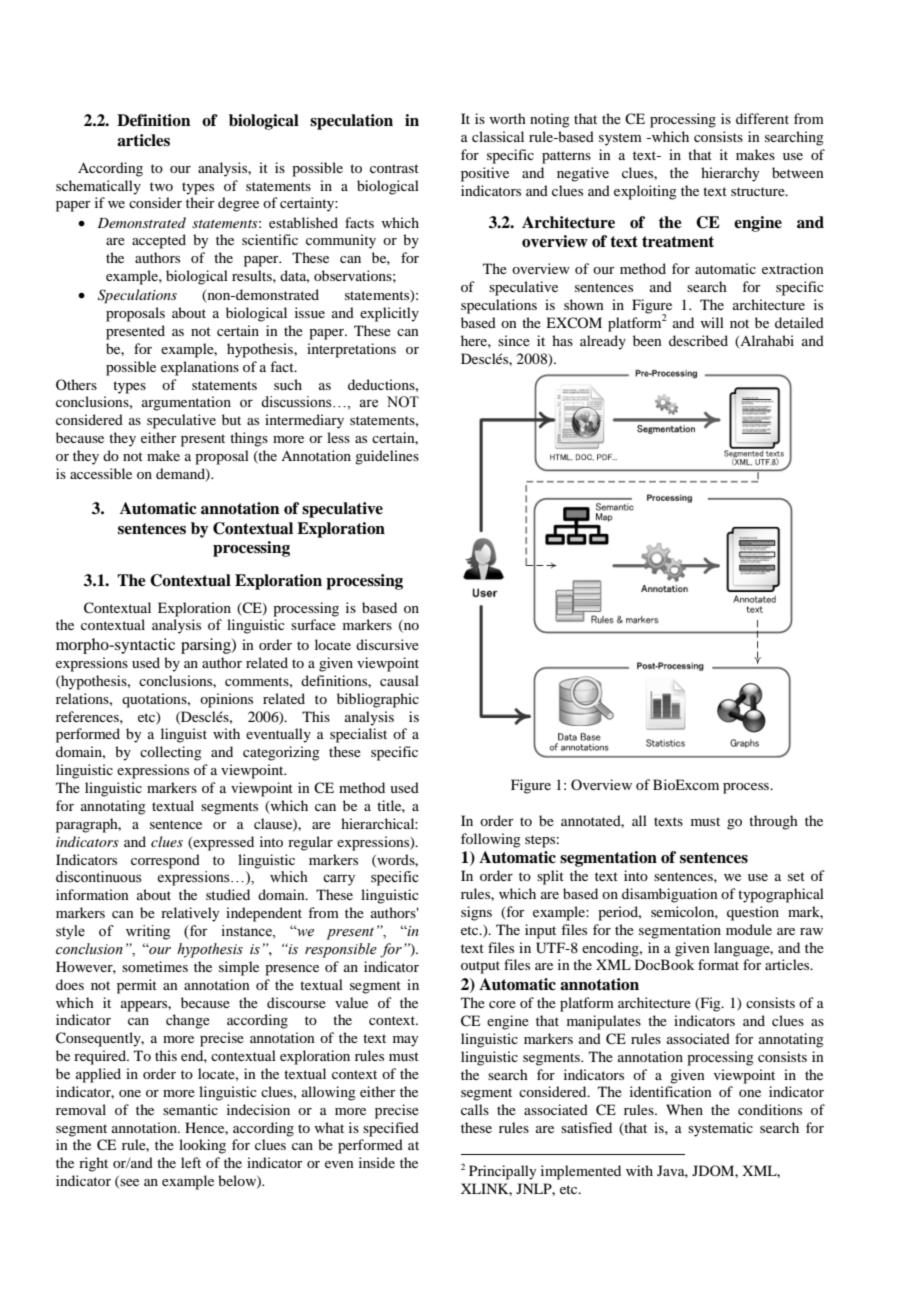 The height and width of the screenshot is (1308, 924). Describe the element at coordinates (773, 822) in the screenshot. I see `through` at that location.
